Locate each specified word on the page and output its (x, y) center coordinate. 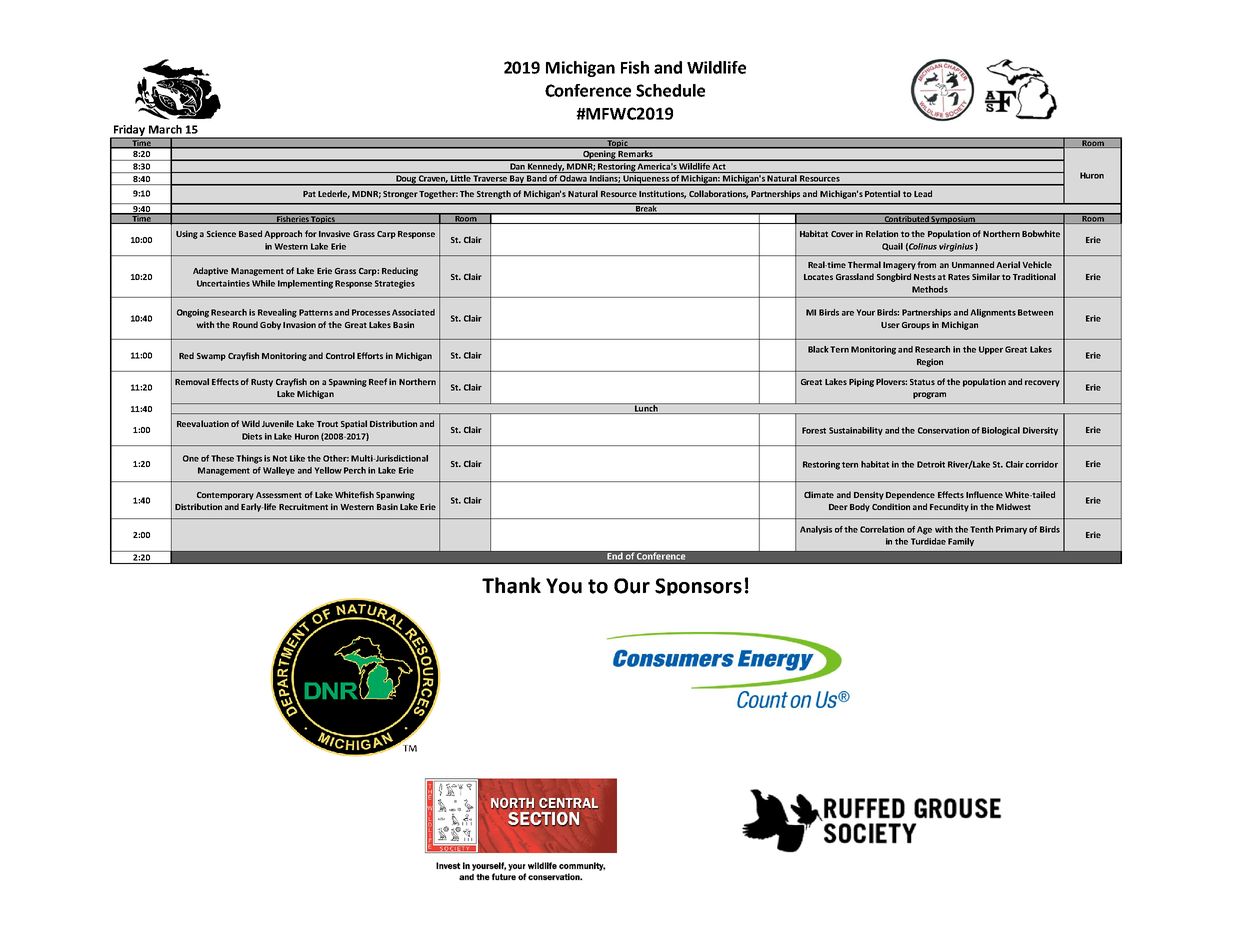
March (165, 129)
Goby (270, 325)
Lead (923, 193)
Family (961, 542)
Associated (413, 312)
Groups (916, 326)
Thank (511, 585)
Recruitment (303, 506)
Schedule (670, 90)
